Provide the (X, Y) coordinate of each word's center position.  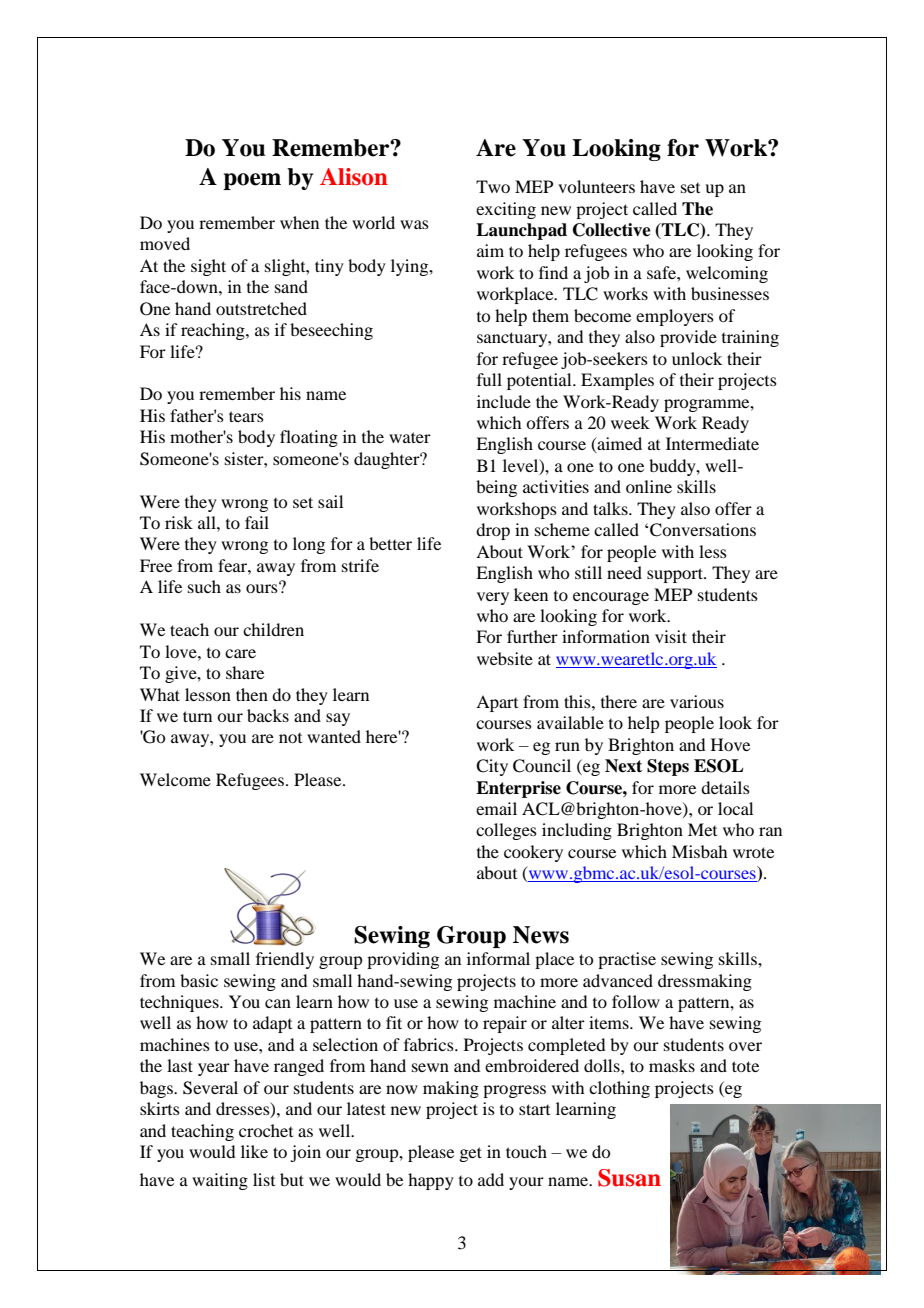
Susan (629, 1178)
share (245, 672)
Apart (497, 703)
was (414, 224)
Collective (612, 230)
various (697, 701)
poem (252, 181)
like (254, 1151)
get (470, 1154)
